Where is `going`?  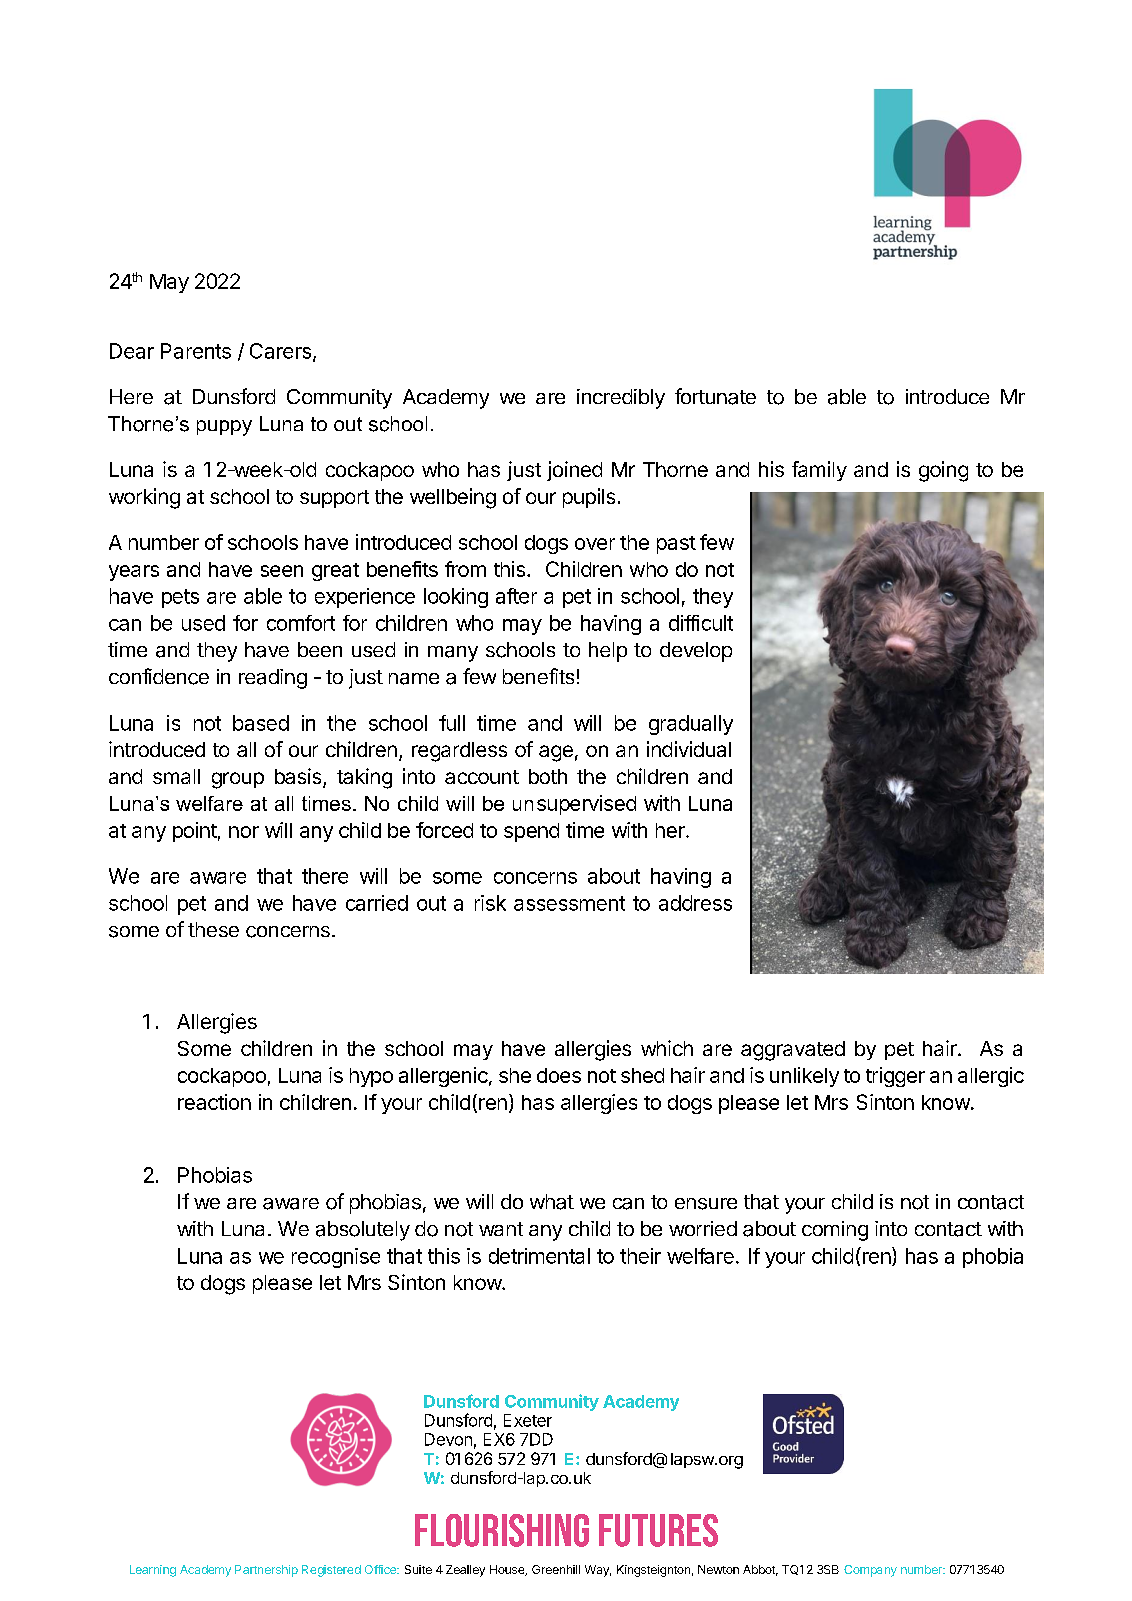
going is located at coordinates (943, 471).
